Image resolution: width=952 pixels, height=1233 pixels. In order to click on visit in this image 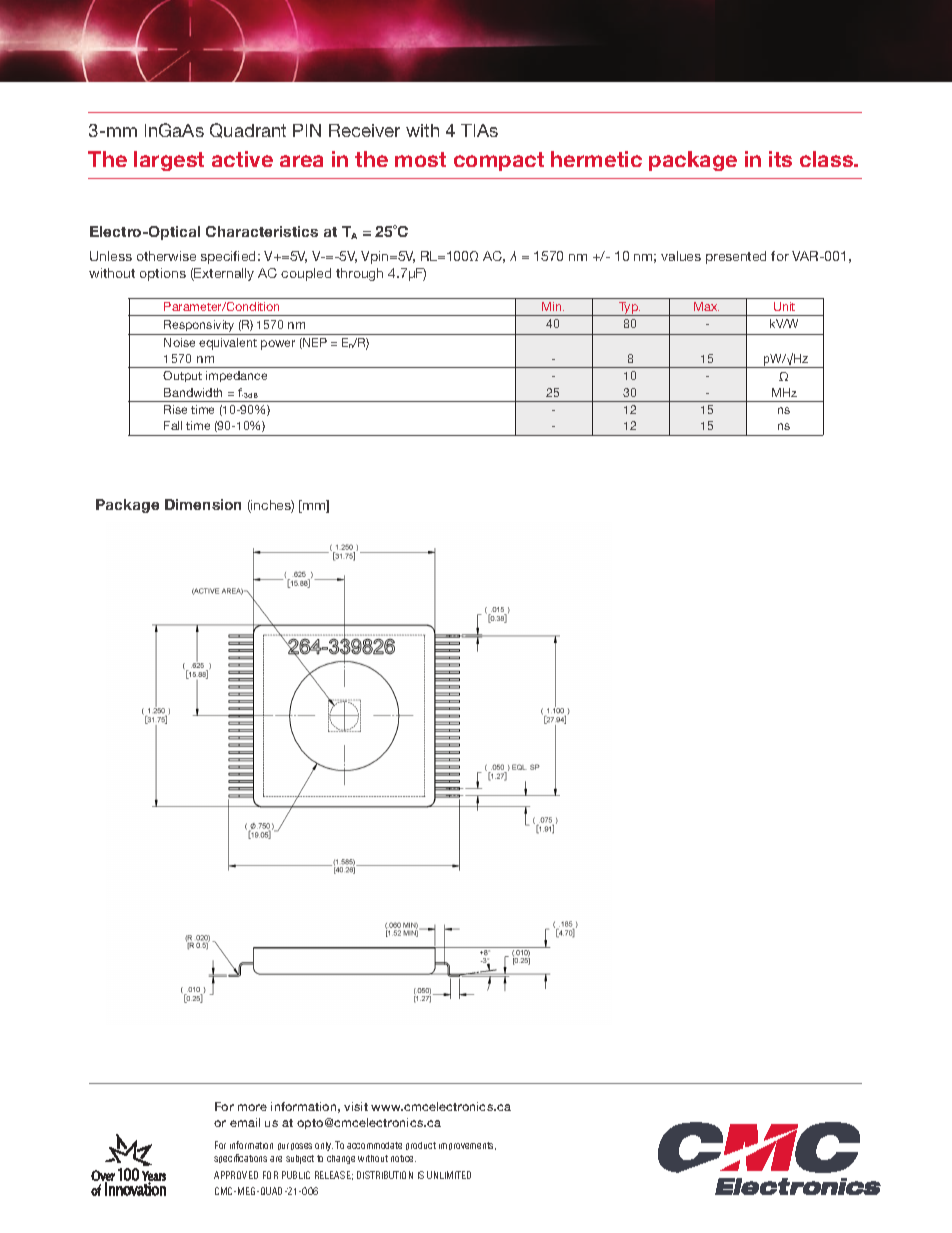, I will do `click(356, 1106)`.
